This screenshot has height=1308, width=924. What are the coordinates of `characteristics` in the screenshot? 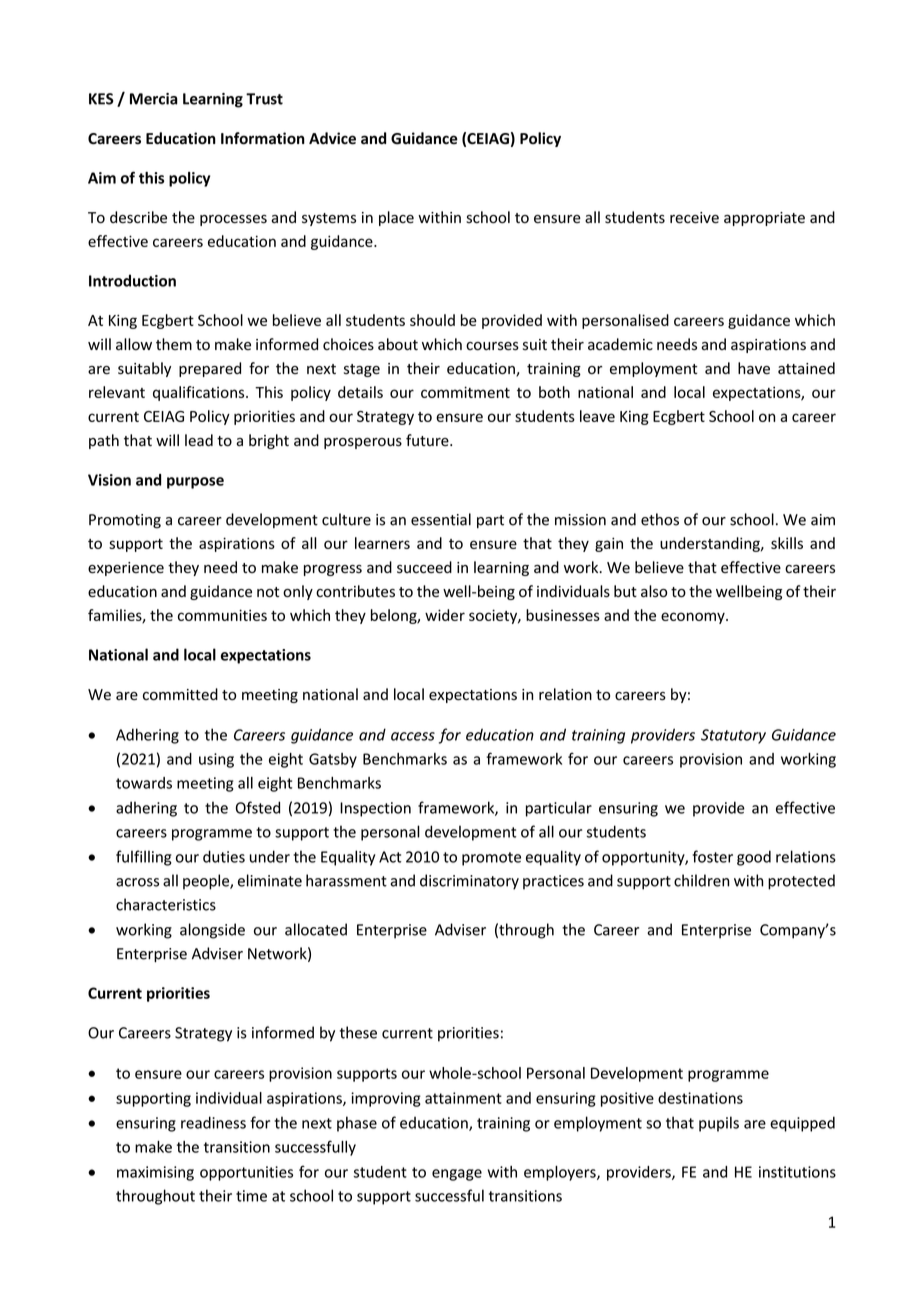 It's located at (166, 904).
